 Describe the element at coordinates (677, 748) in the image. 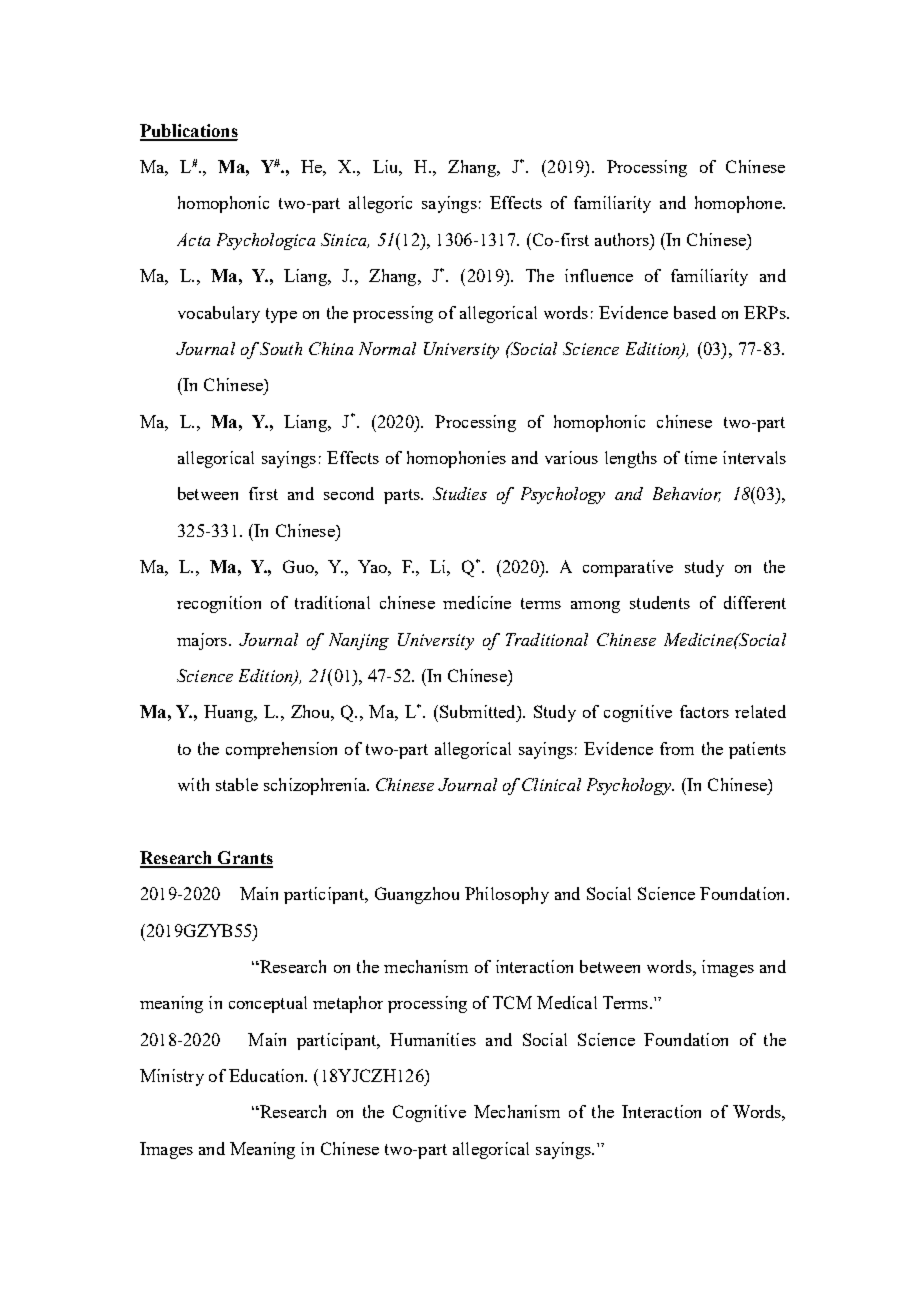

I see `from` at that location.
